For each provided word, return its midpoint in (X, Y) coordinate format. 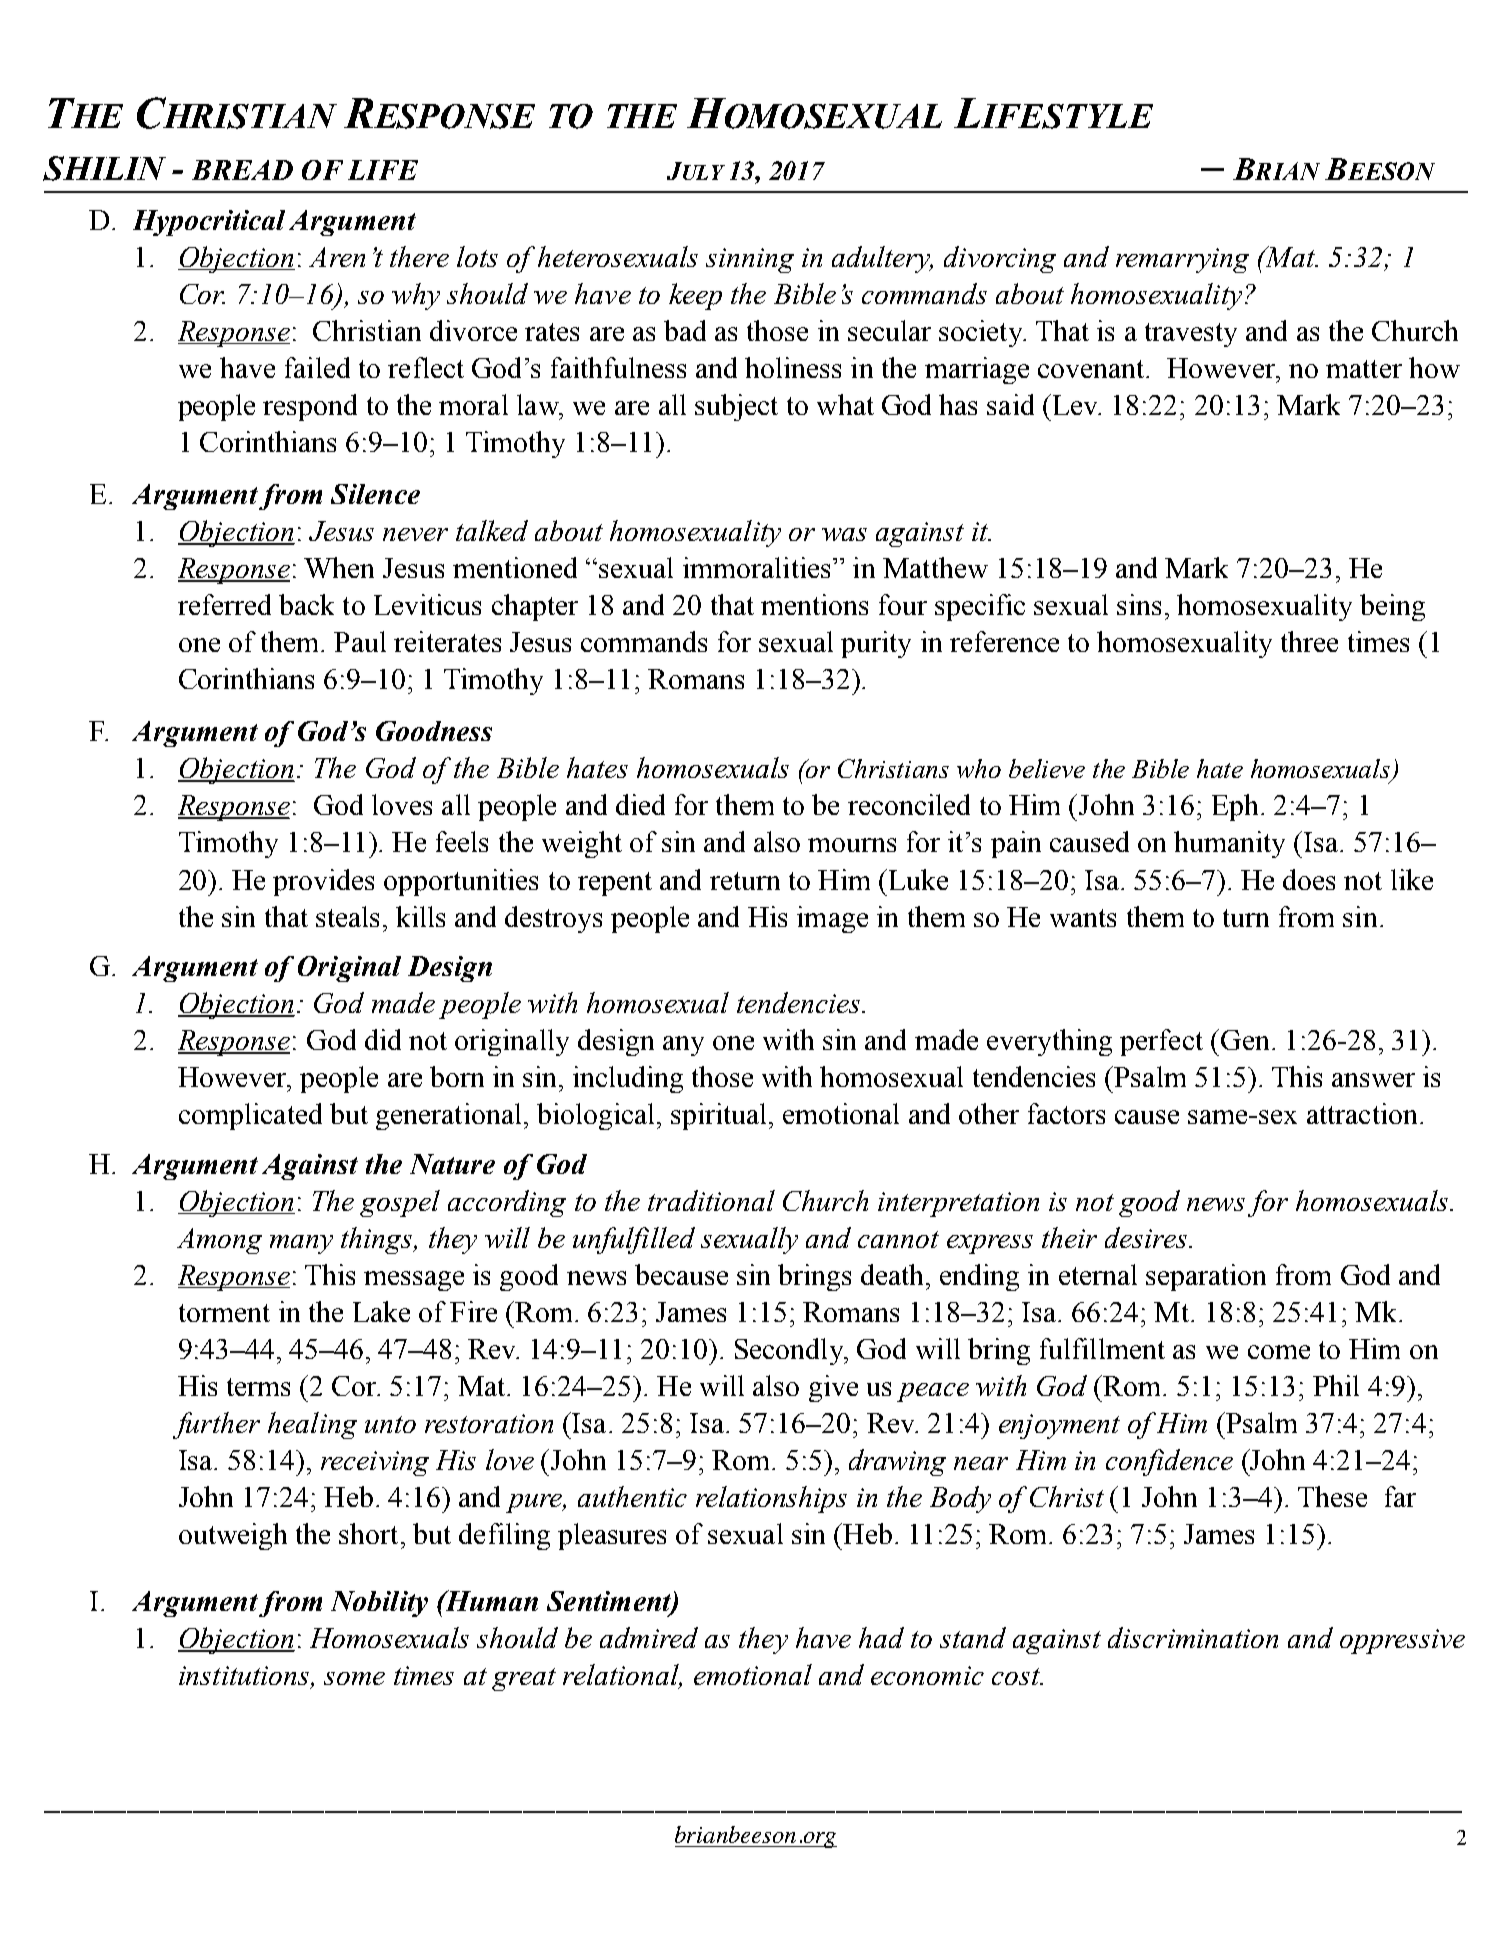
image (832, 919)
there (419, 256)
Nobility (379, 1604)
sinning (750, 260)
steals (347, 916)
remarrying (1182, 260)
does (1309, 879)
